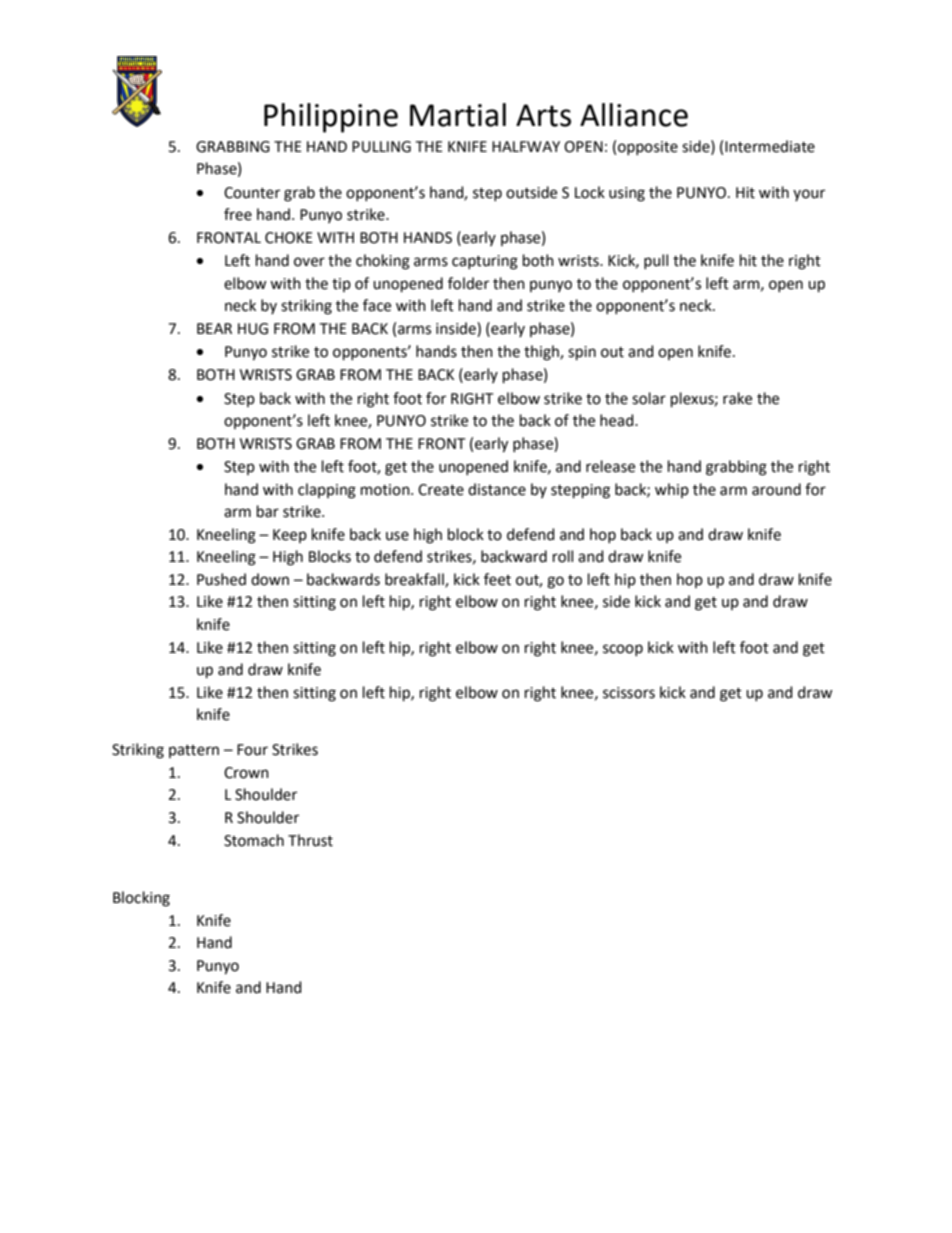 This document has width=952, height=1233. I want to click on distance, so click(497, 489).
